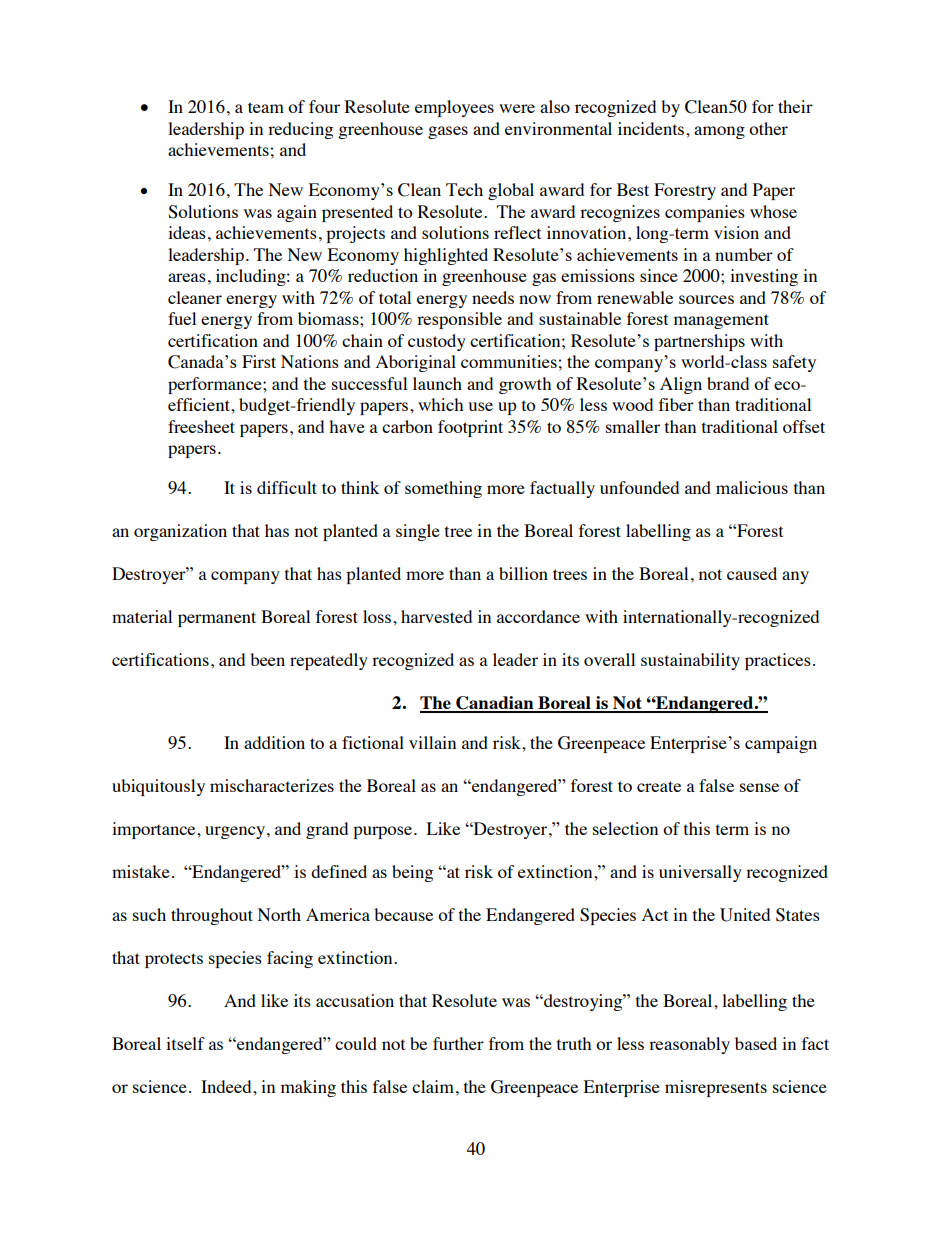 The height and width of the image is (1233, 952). Describe the element at coordinates (216, 385) in the image. I see `performance` at that location.
